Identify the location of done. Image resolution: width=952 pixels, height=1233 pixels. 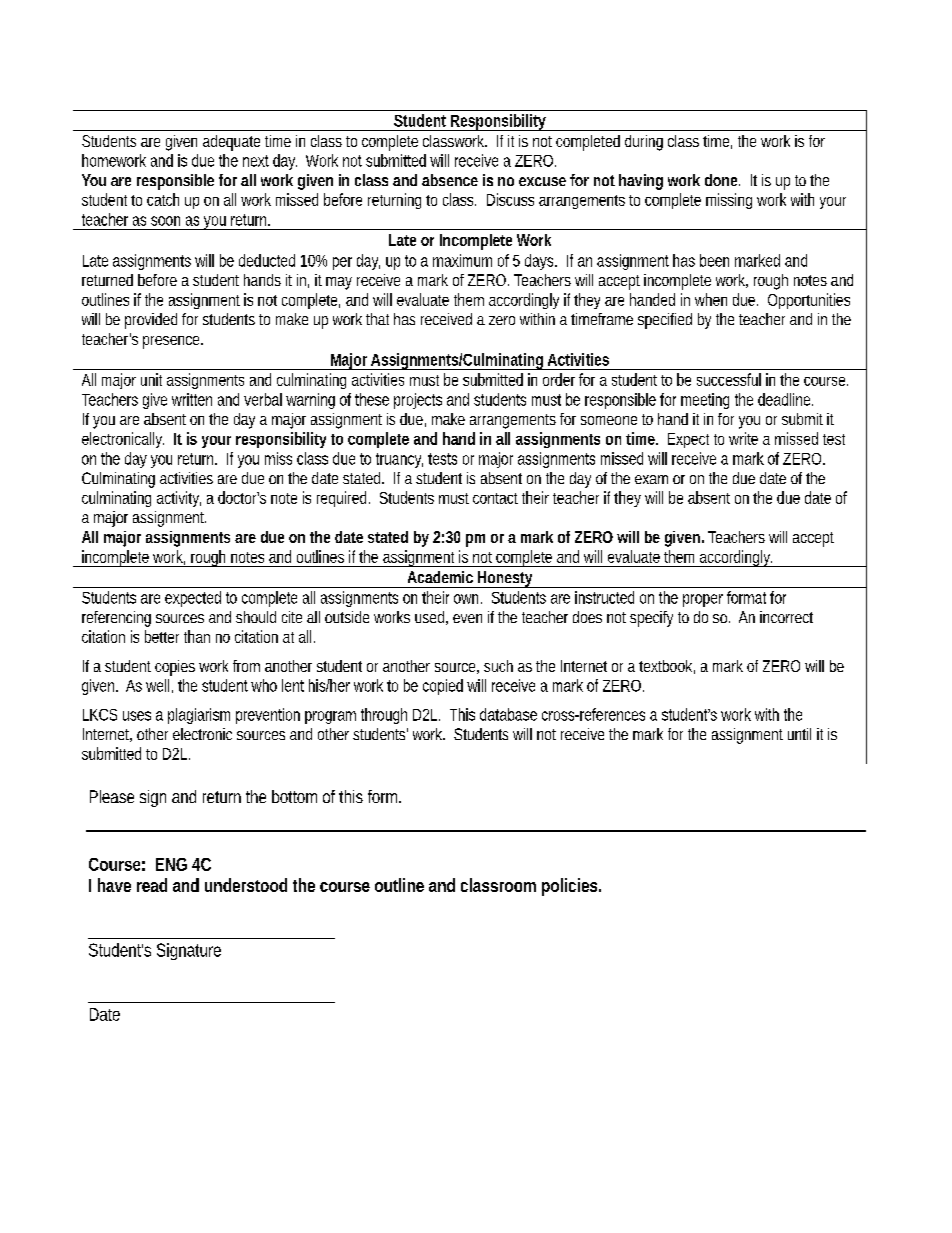
(722, 180).
